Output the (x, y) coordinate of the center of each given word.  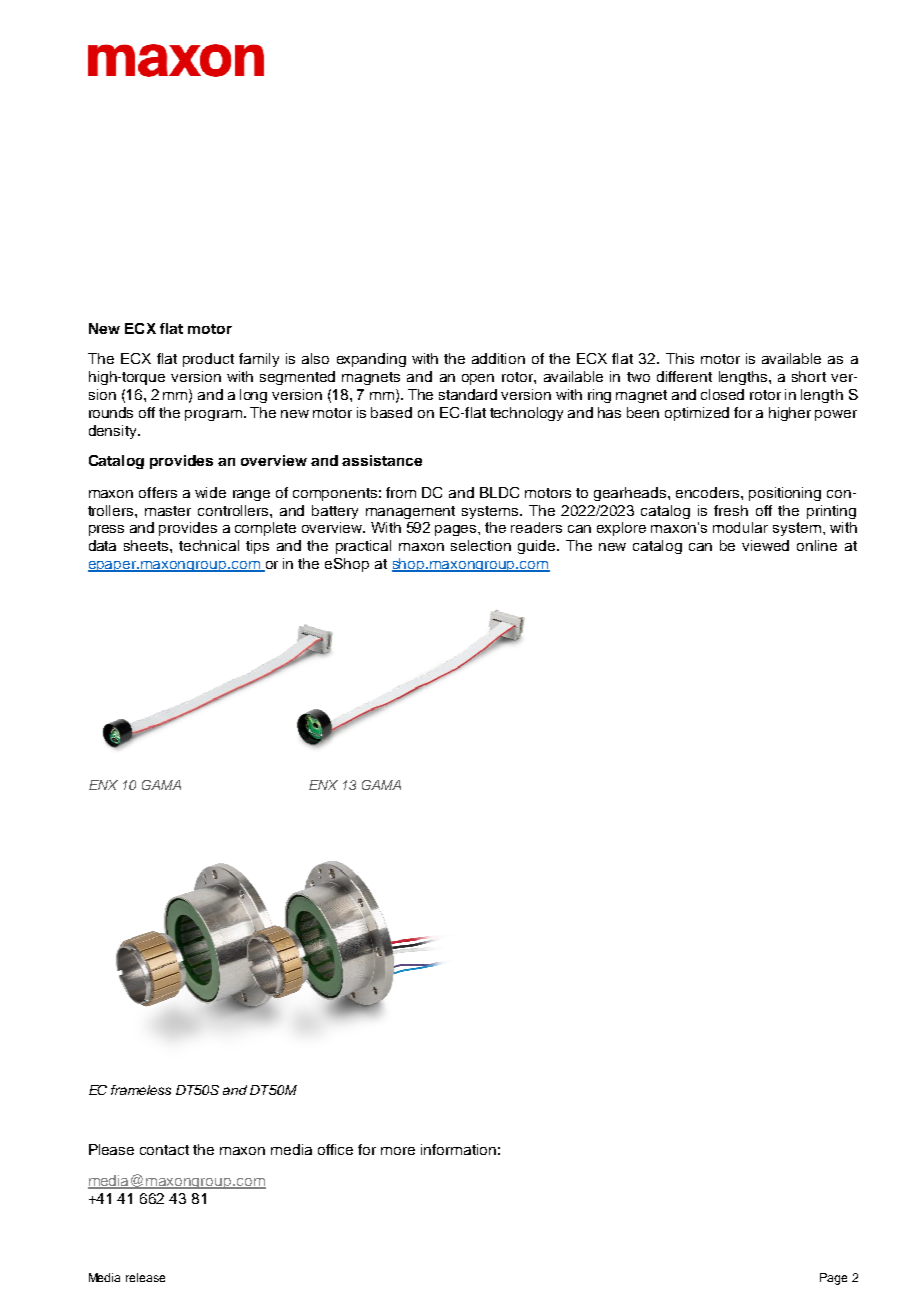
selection (481, 545)
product (208, 360)
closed (722, 394)
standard (468, 394)
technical (209, 545)
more (398, 1151)
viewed (765, 545)
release (145, 1277)
